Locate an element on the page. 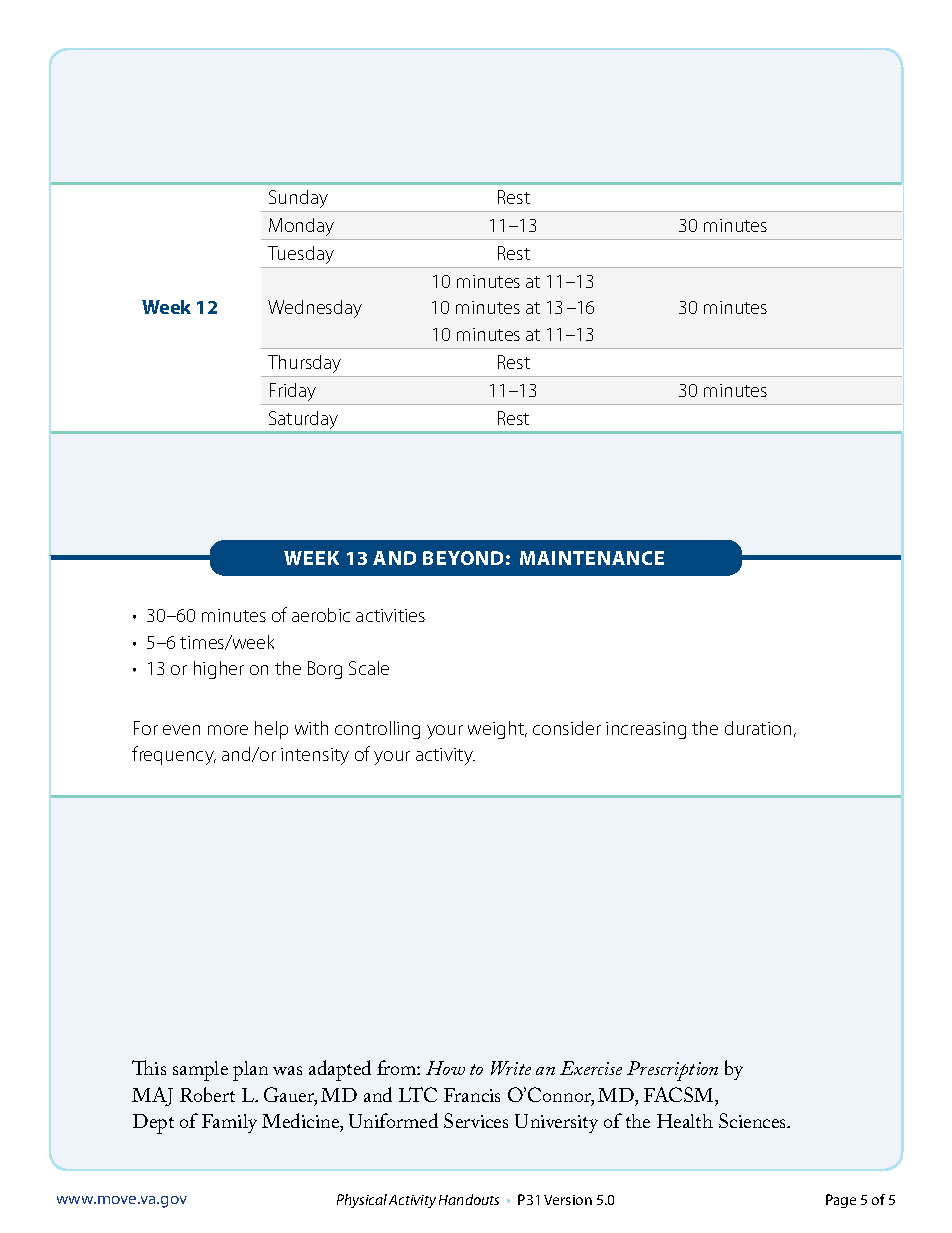 The image size is (952, 1233). weight is located at coordinates (497, 730).
